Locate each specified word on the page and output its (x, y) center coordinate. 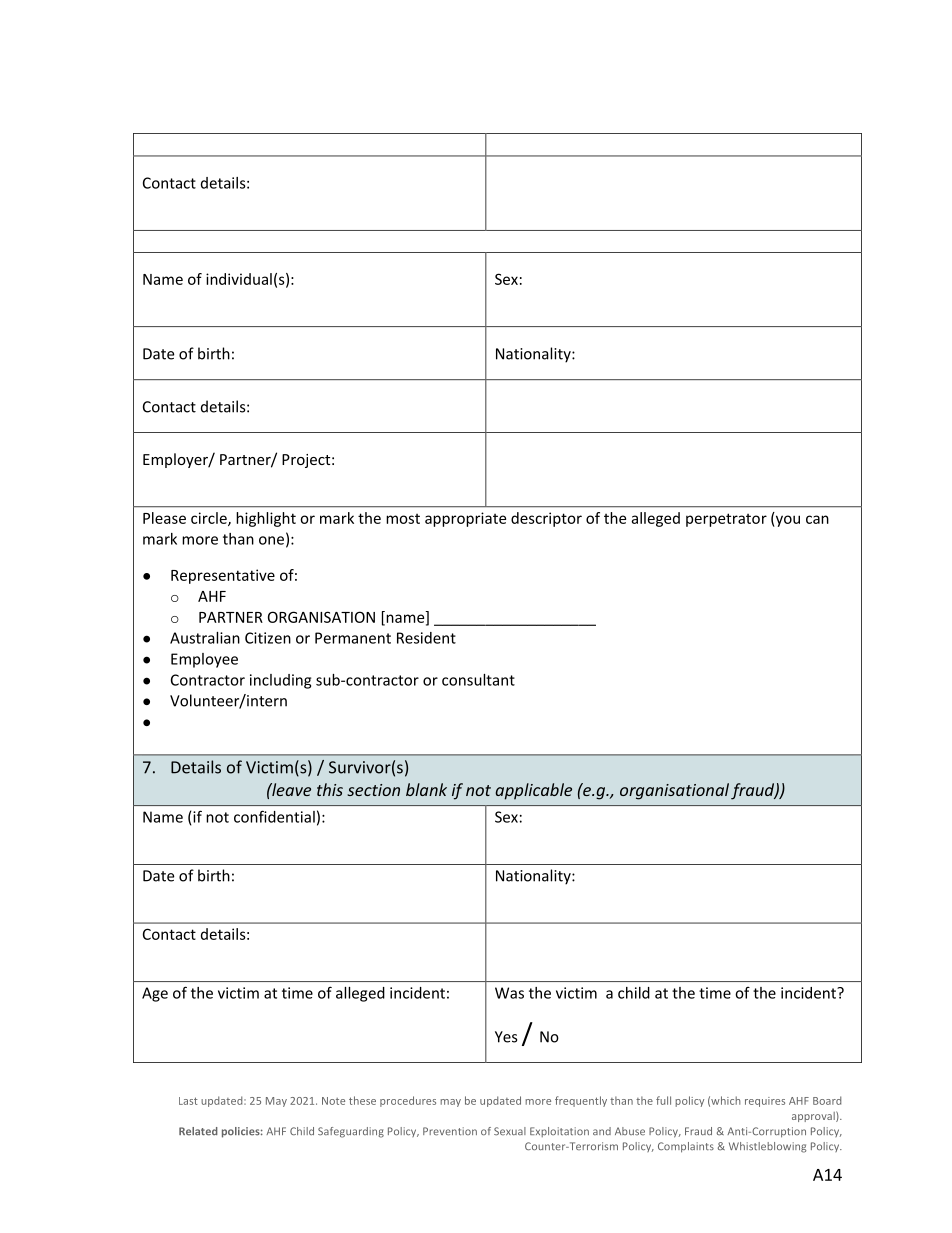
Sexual (510, 1131)
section (373, 790)
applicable (533, 791)
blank (426, 789)
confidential (274, 816)
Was (509, 993)
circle (210, 519)
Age (155, 994)
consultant (478, 680)
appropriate (465, 519)
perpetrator (726, 520)
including (280, 681)
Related (198, 1131)
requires (765, 1102)
